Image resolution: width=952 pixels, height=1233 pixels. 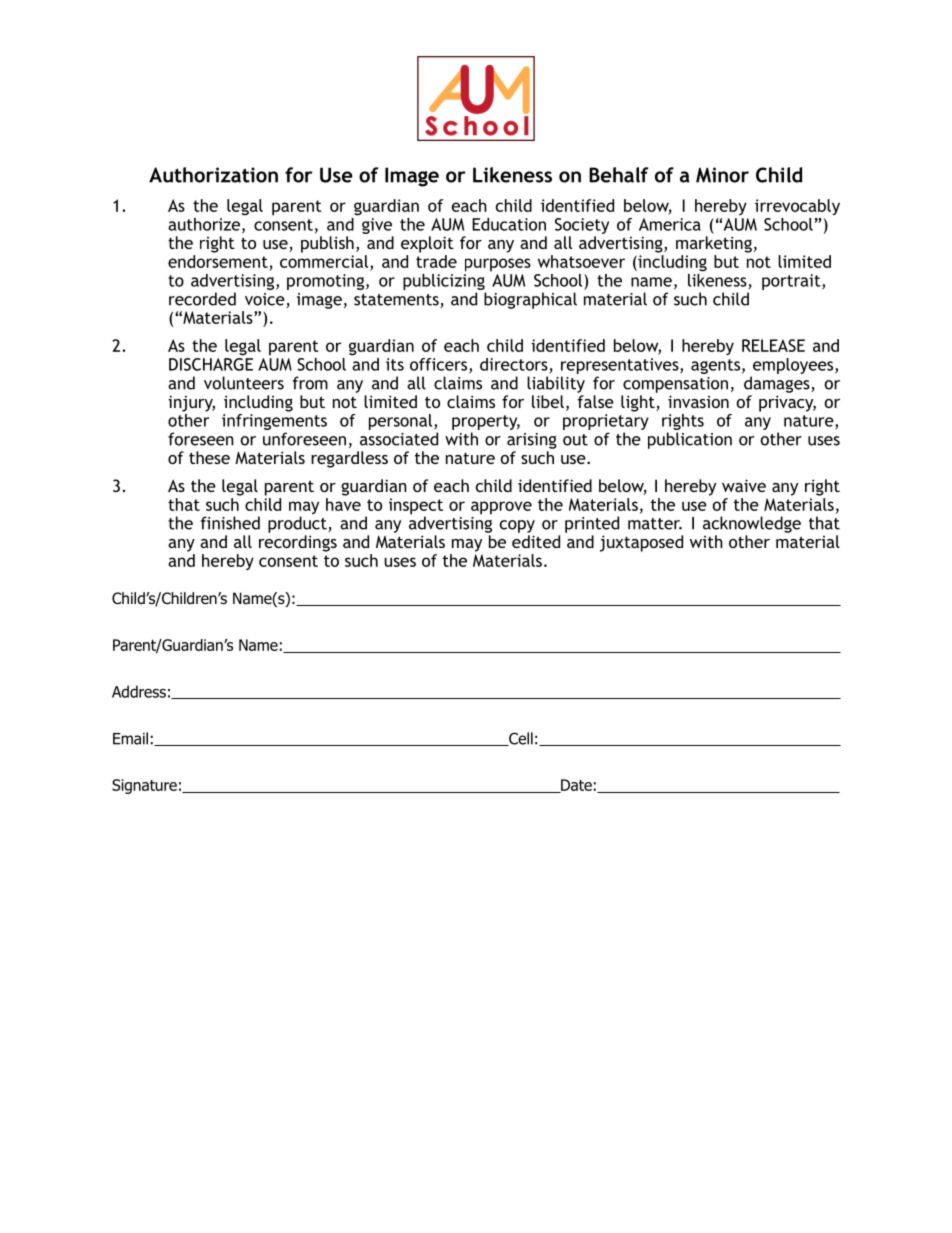 What do you see at coordinates (202, 299) in the image?
I see `recorded` at bounding box center [202, 299].
